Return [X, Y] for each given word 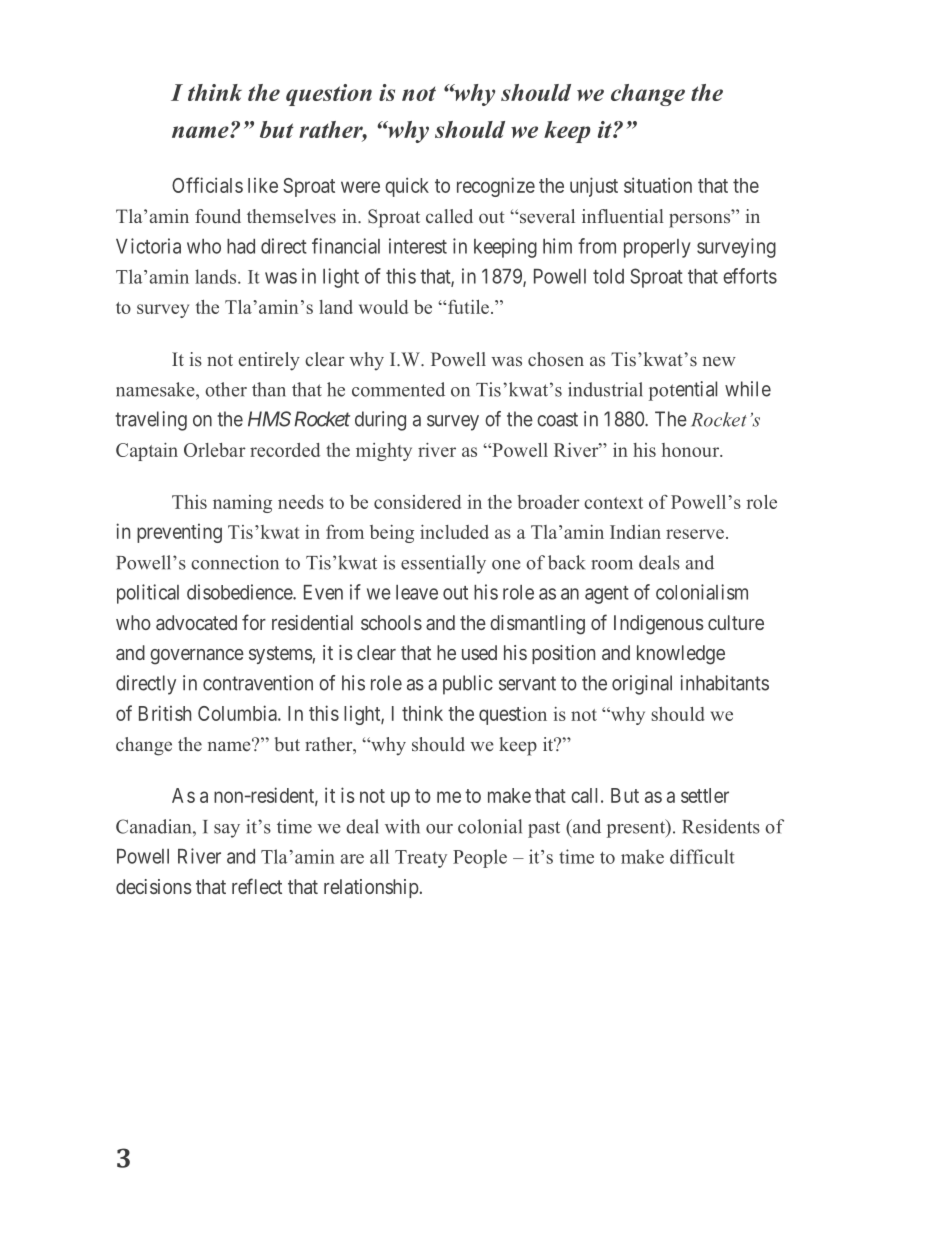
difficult [702, 856]
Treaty [421, 859]
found [218, 216]
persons [701, 219]
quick [407, 187]
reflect [257, 886]
